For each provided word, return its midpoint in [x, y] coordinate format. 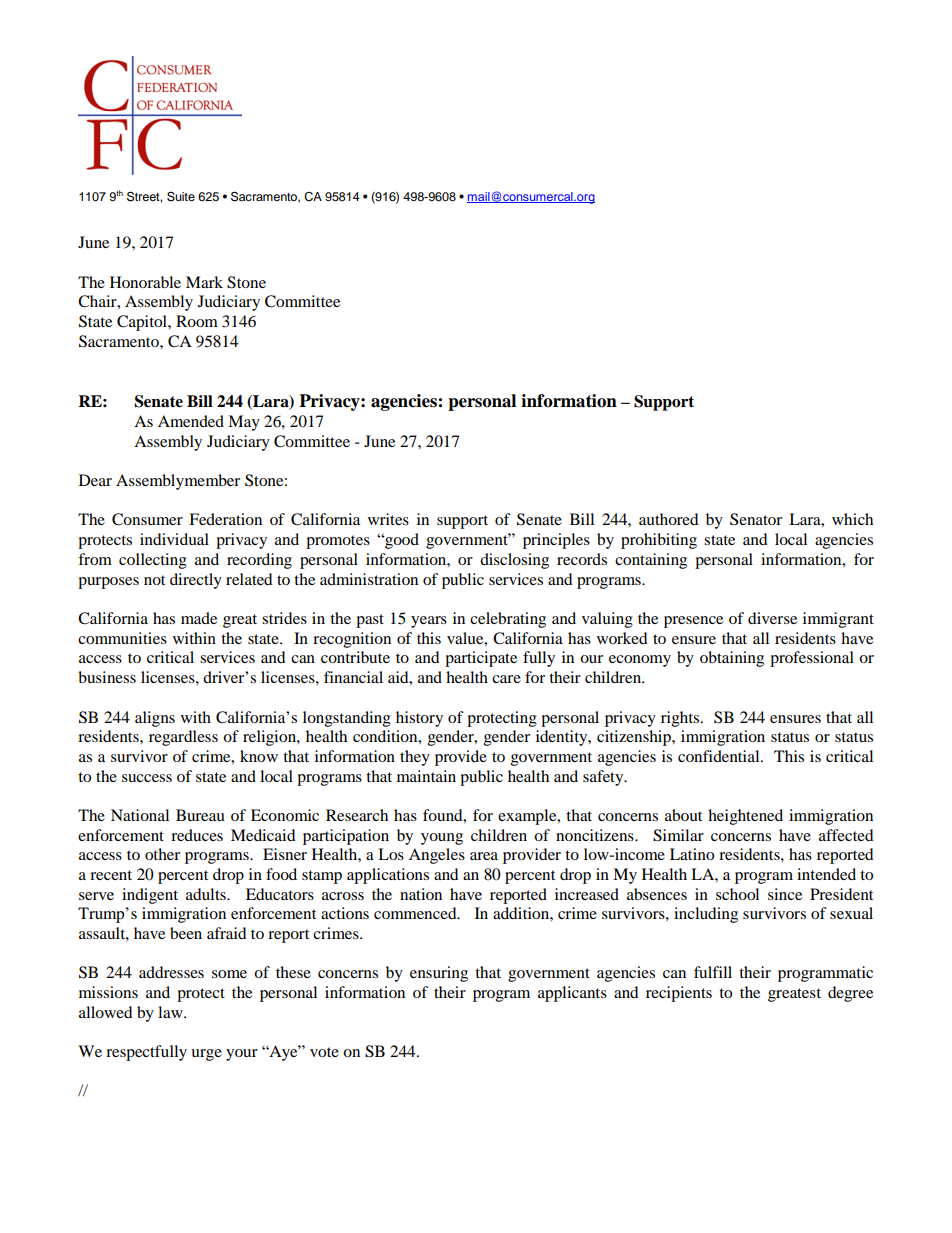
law [171, 1012]
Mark [204, 282]
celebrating [508, 620]
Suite [181, 196]
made [199, 618]
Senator [756, 519]
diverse [772, 618]
